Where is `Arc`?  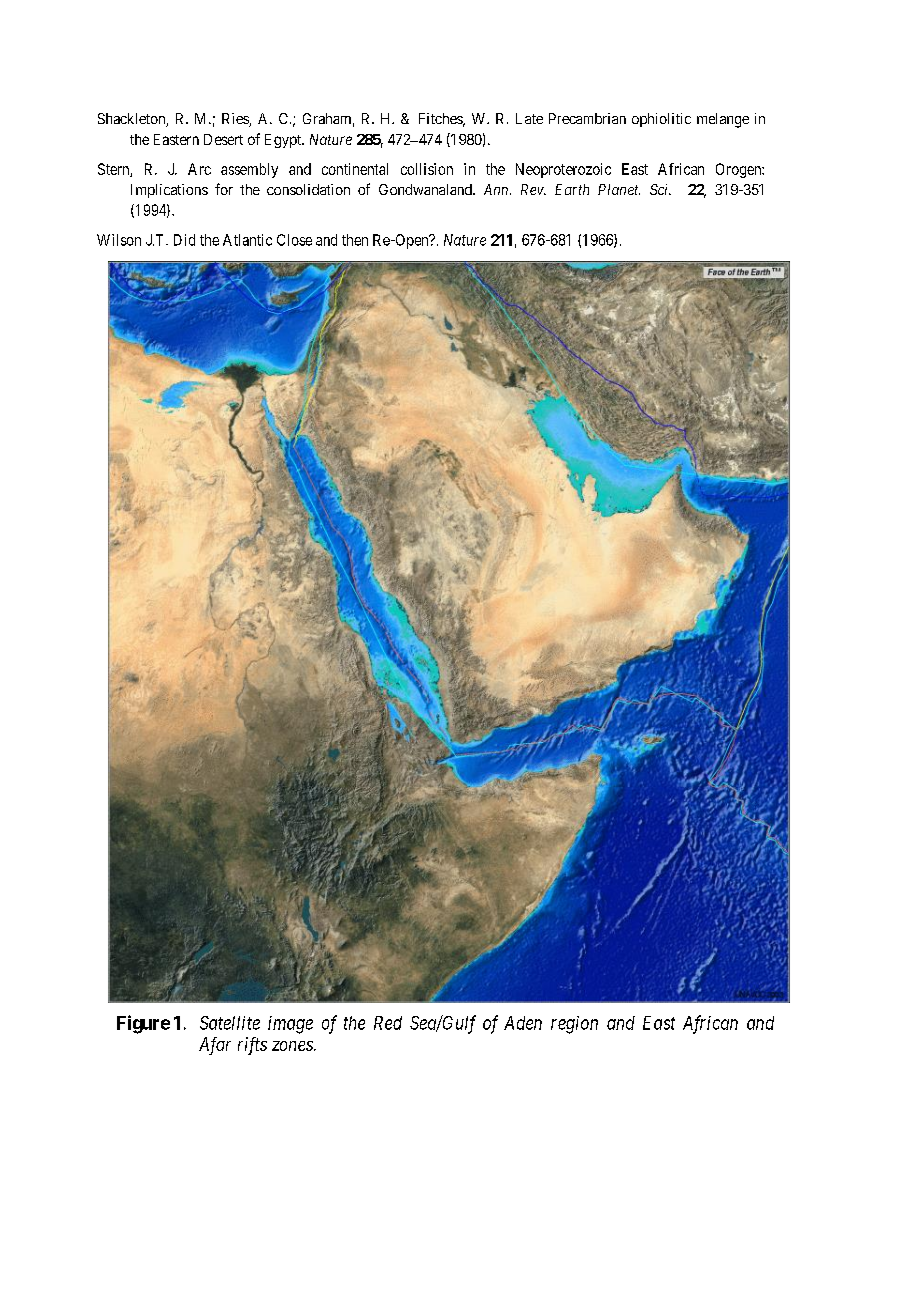
Arc is located at coordinates (199, 169).
